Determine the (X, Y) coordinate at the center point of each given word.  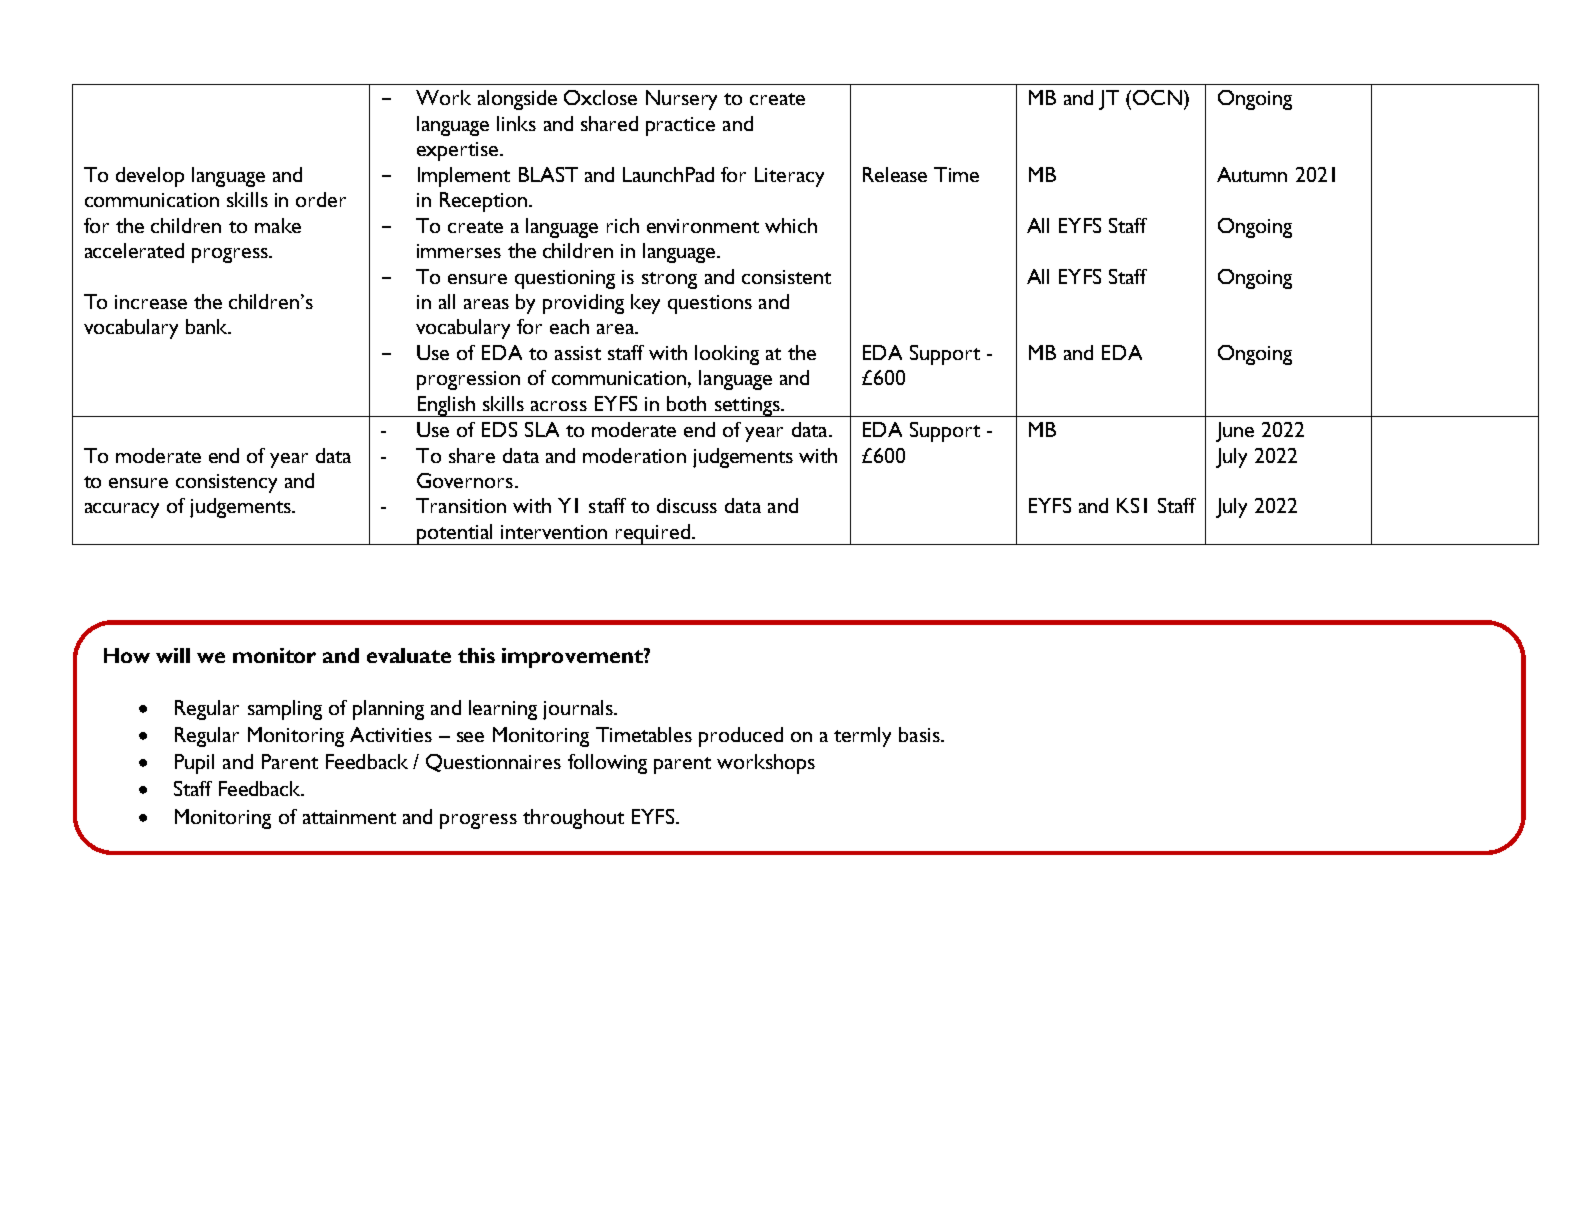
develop (150, 177)
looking (727, 355)
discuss (687, 505)
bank (208, 326)
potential (455, 534)
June (1235, 432)
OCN (1157, 97)
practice (680, 126)
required (653, 534)
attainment (349, 817)
